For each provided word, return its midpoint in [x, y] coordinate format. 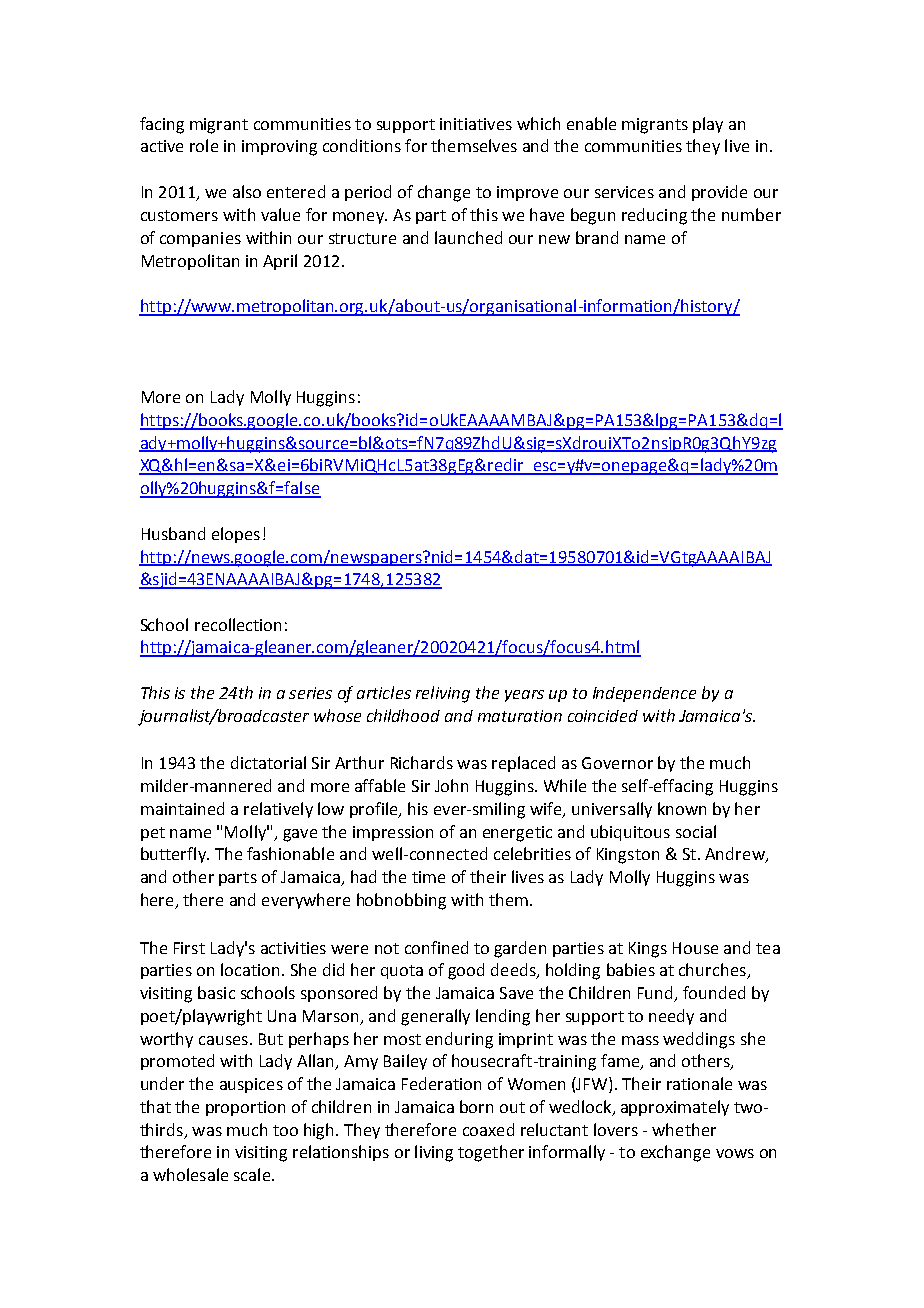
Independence [644, 694]
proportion [245, 1108]
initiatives [476, 124]
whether [684, 1129]
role [204, 145]
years [524, 696]
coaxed [488, 1129]
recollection [238, 624]
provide [719, 193]
